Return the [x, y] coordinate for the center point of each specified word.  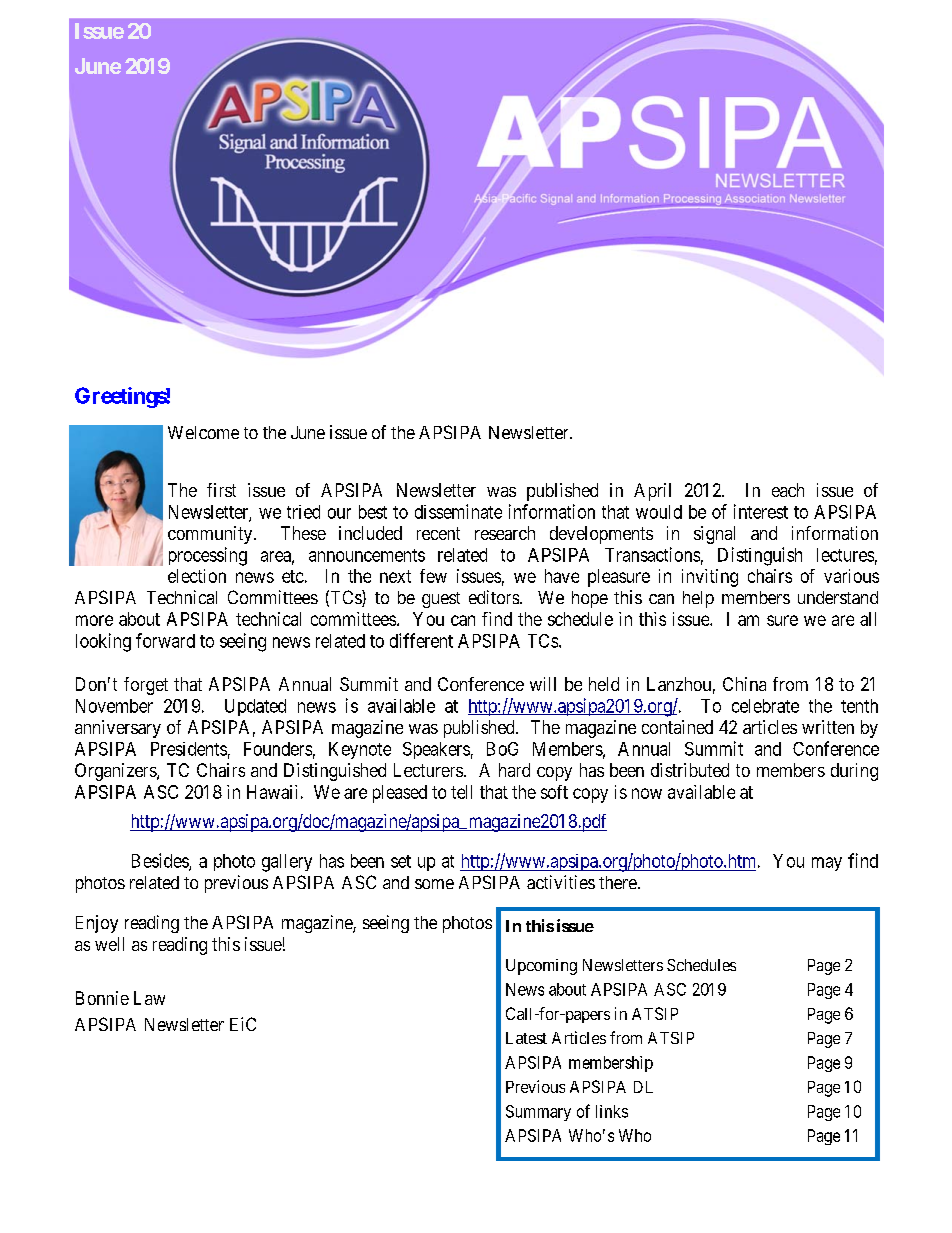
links [612, 1111]
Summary [538, 1113]
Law [149, 998]
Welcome [203, 432]
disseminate [458, 511]
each [788, 490]
